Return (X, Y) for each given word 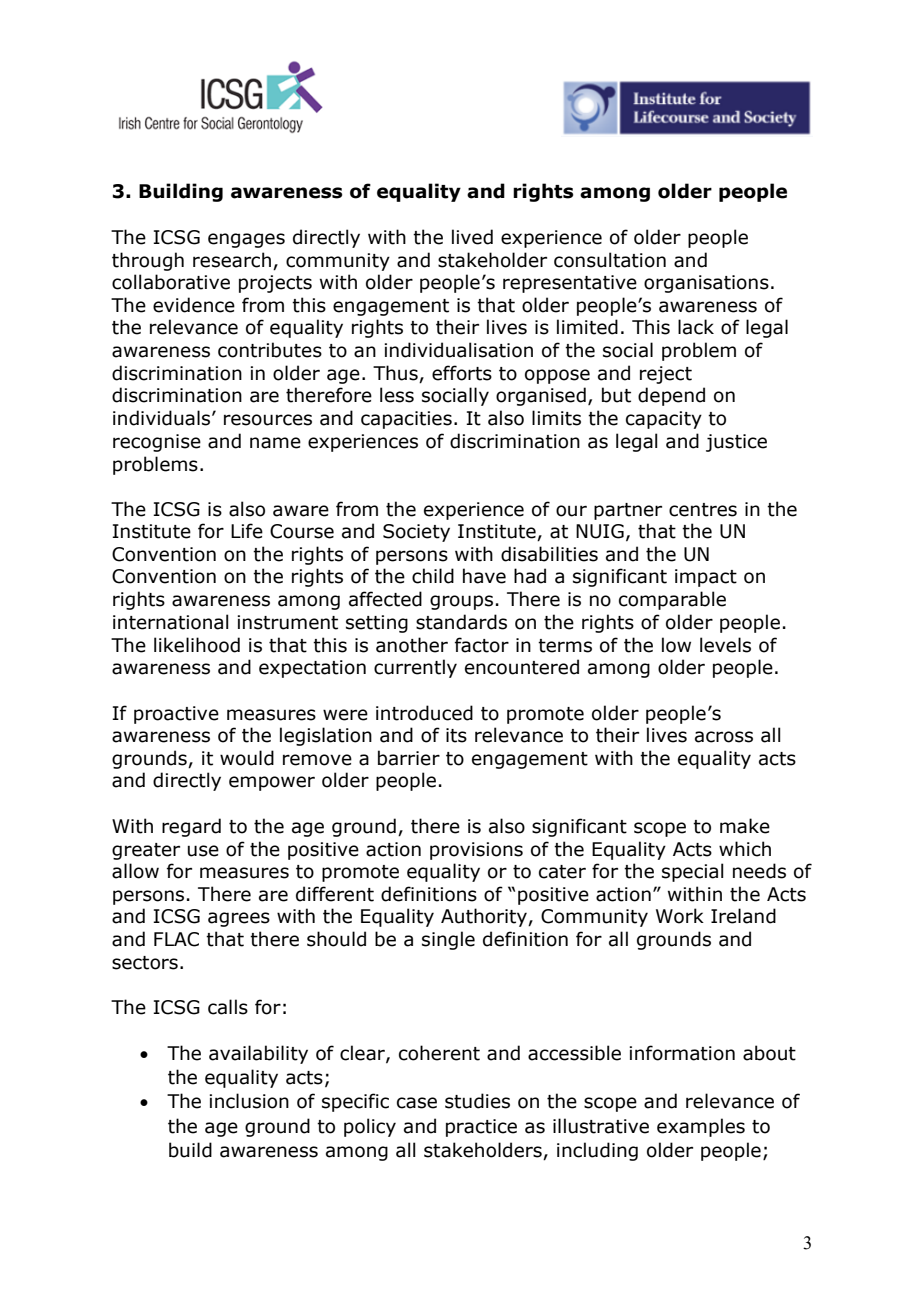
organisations (706, 284)
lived (472, 237)
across (724, 737)
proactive (176, 715)
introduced (424, 713)
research (232, 260)
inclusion (249, 1101)
